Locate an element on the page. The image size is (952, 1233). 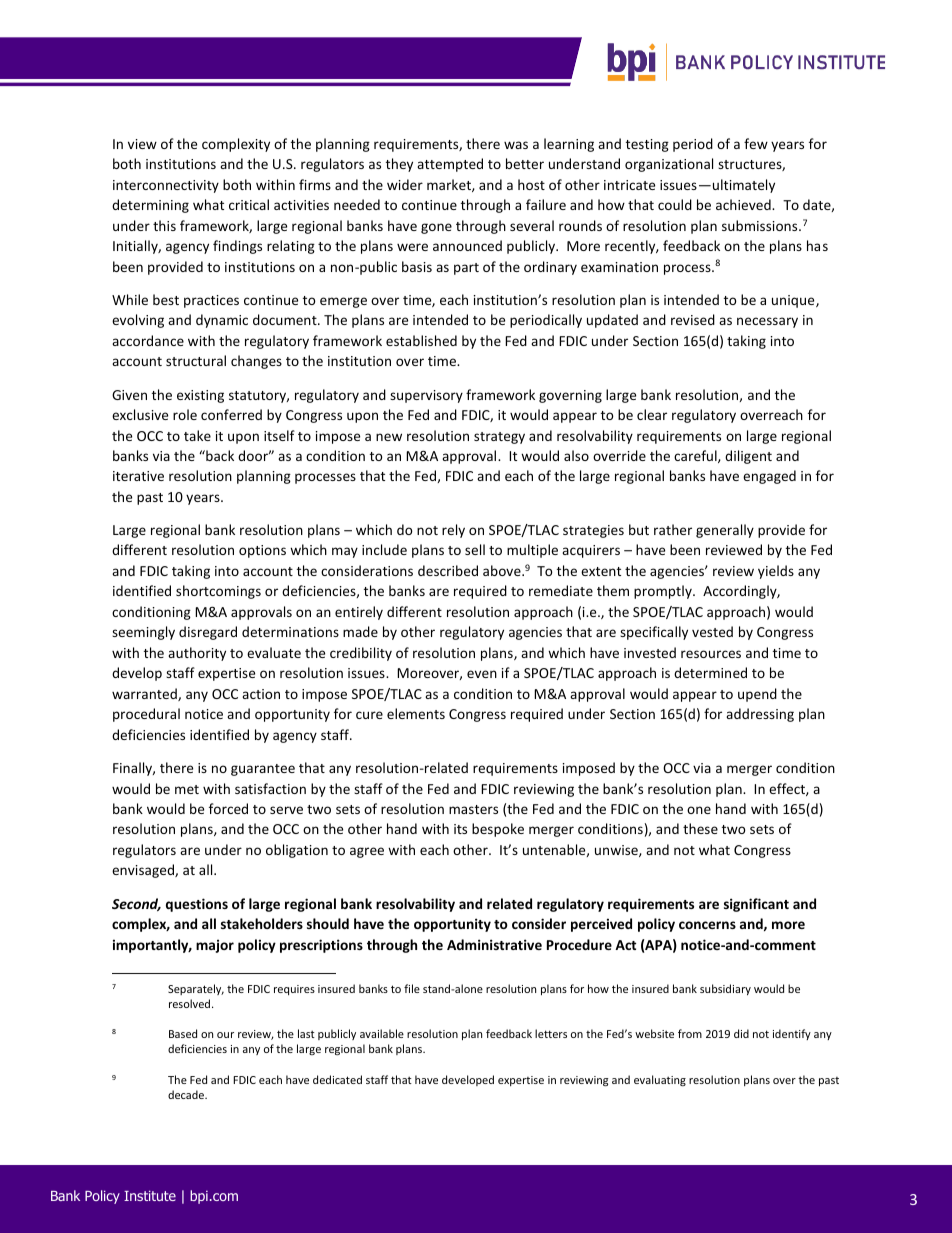
addressing is located at coordinates (760, 715).
